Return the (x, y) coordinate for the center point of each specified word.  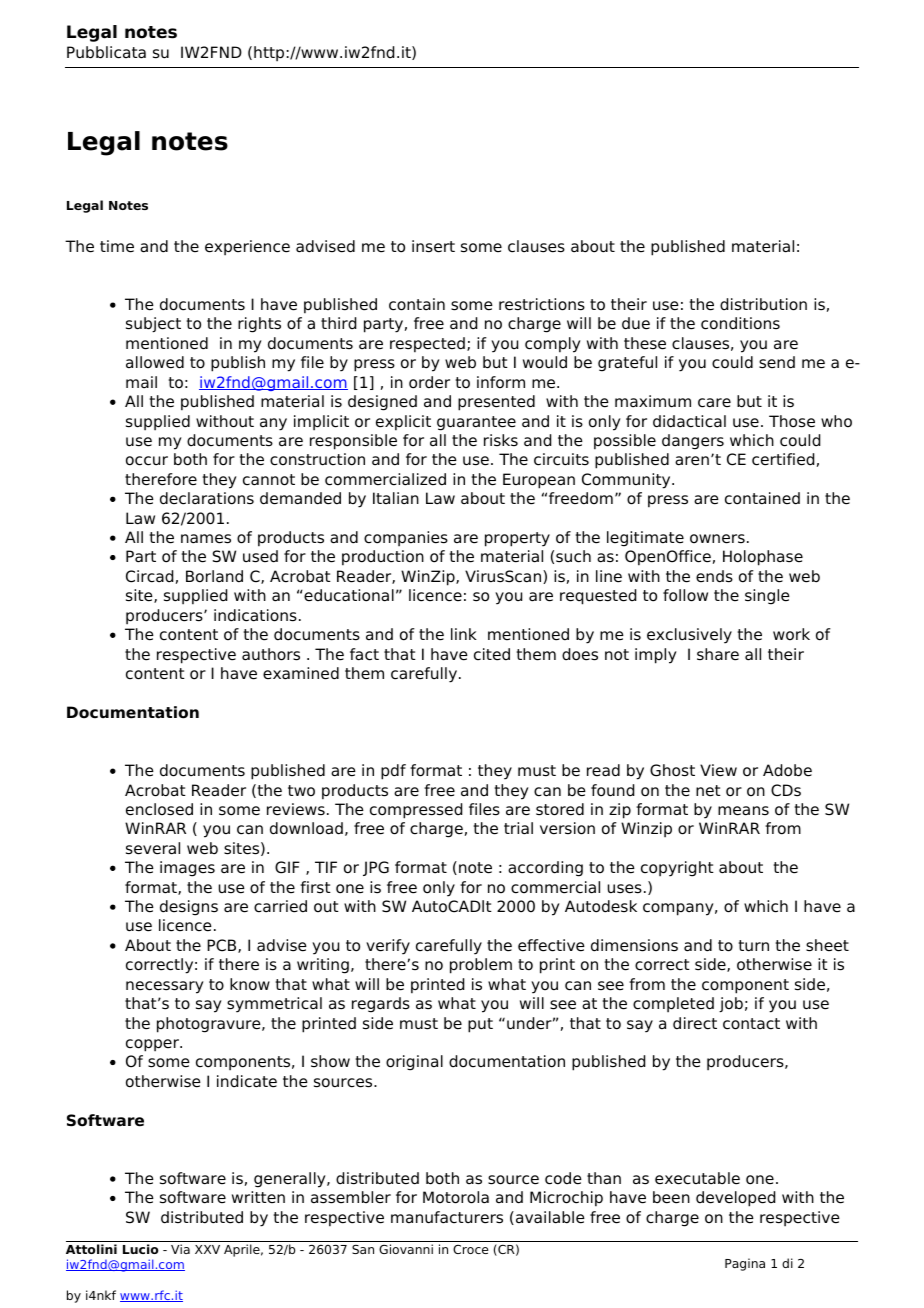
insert (433, 246)
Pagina (745, 1264)
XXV (207, 1249)
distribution (763, 304)
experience (247, 247)
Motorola (456, 1197)
